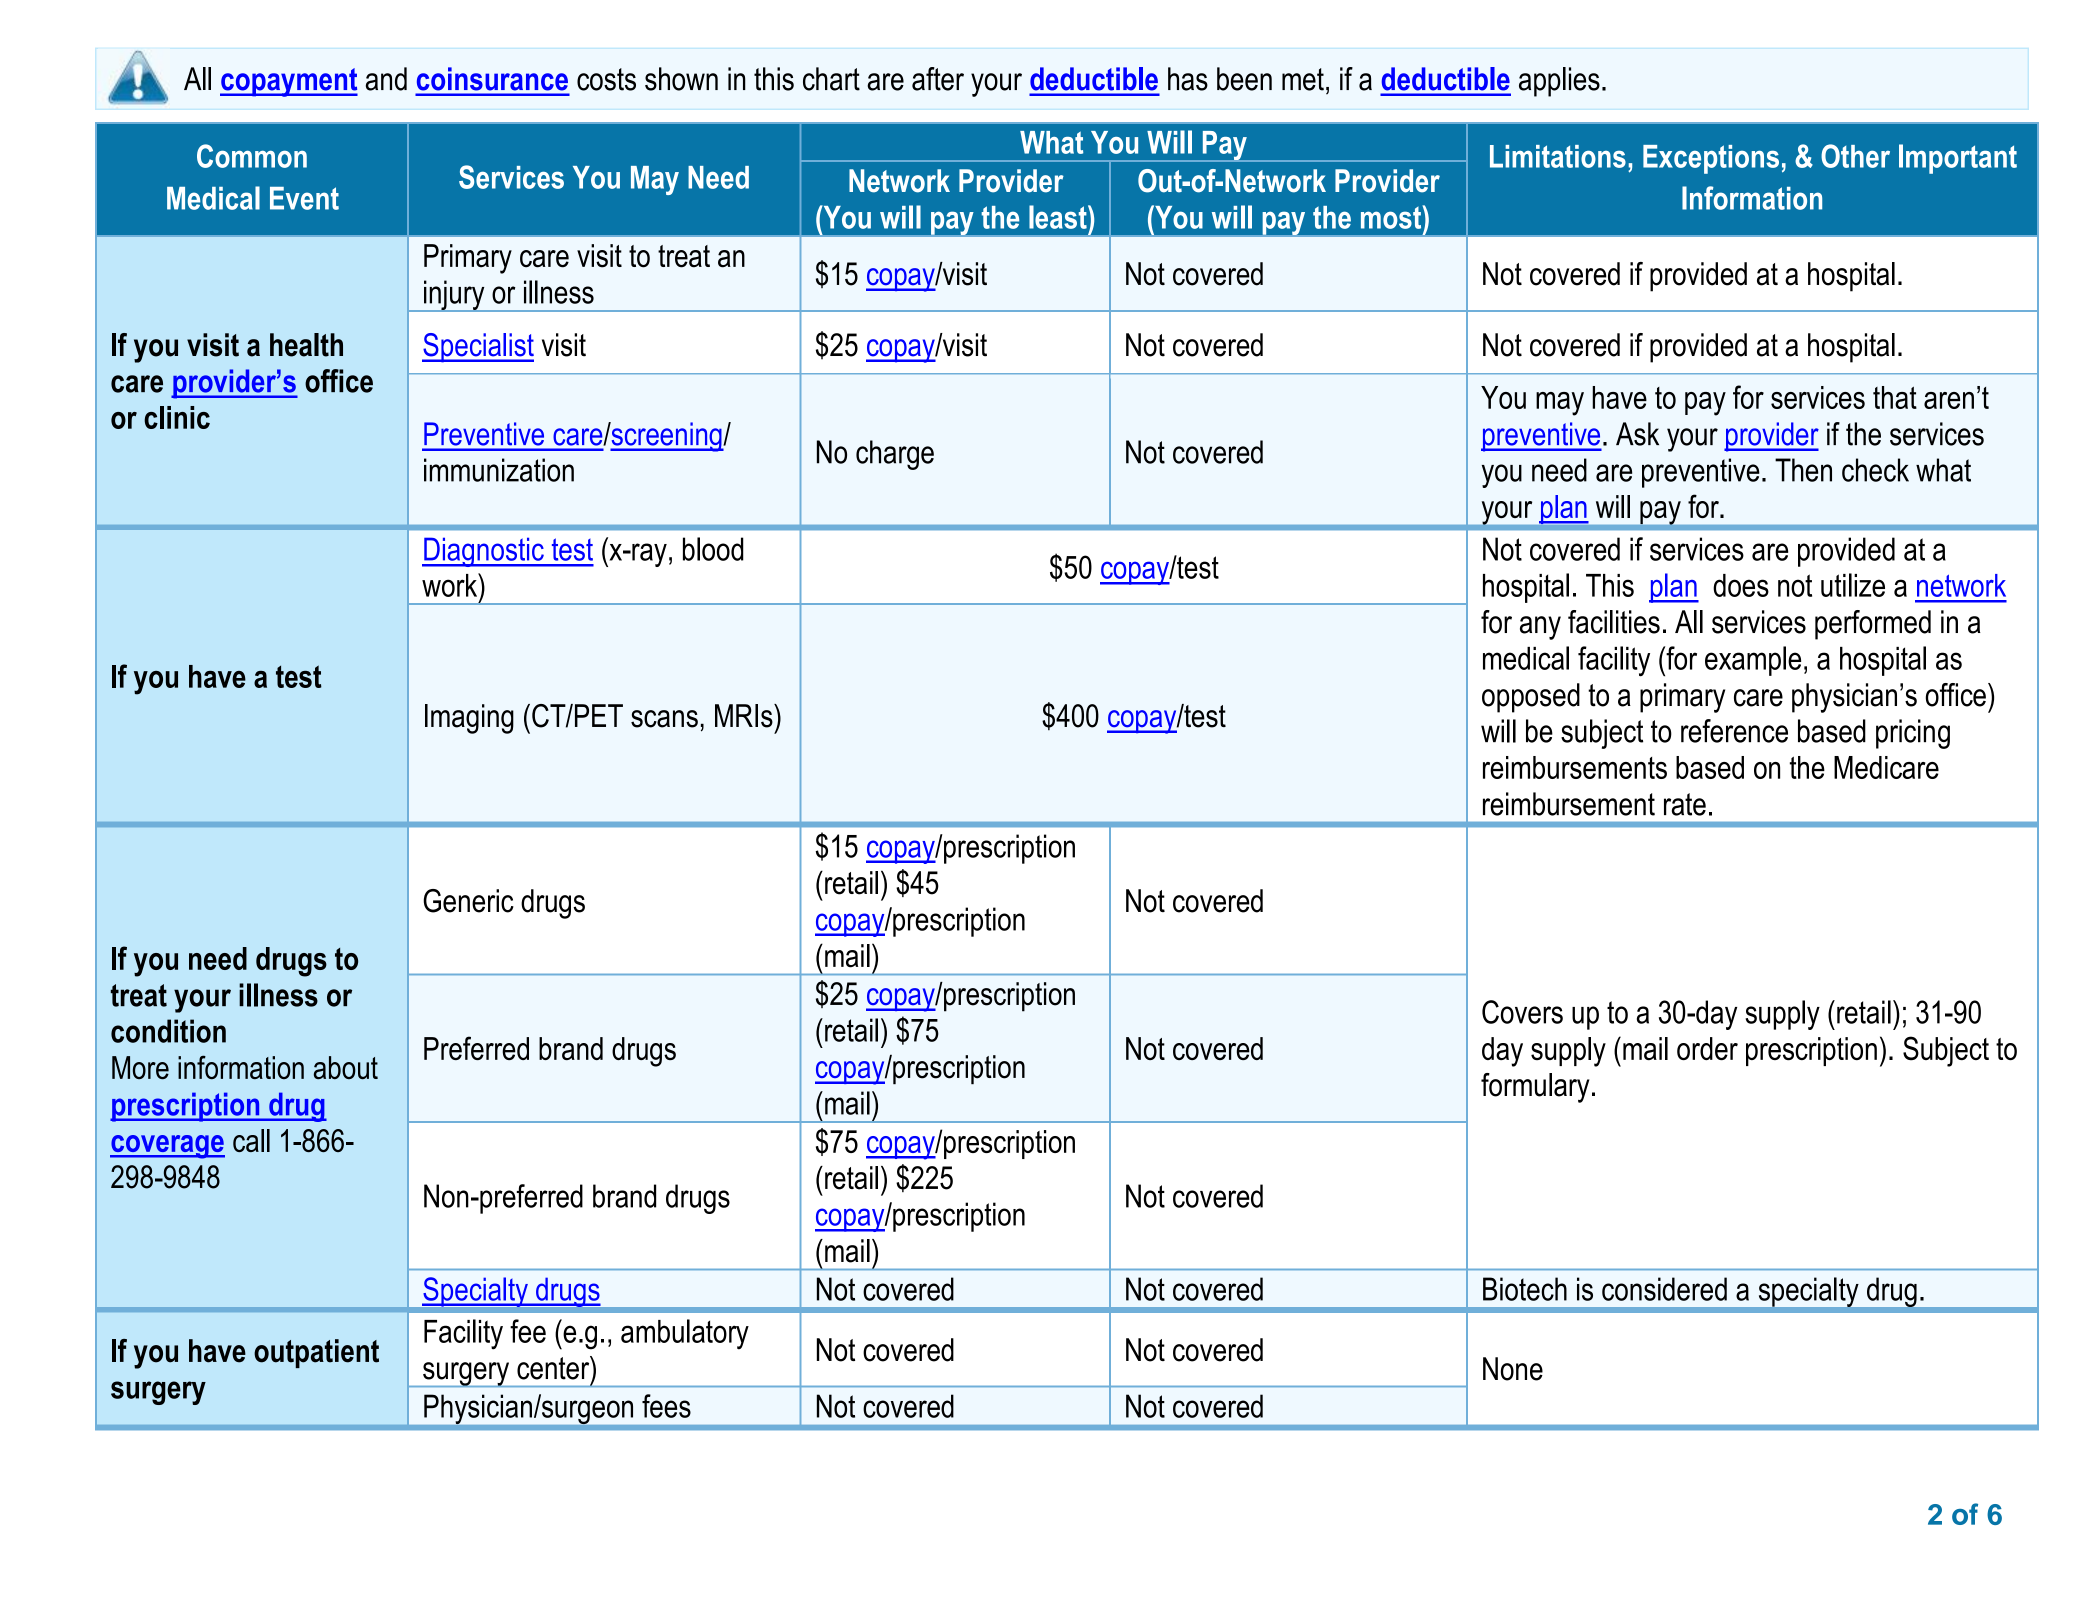 The width and height of the image is (2094, 1618). I want to click on order, so click(1707, 1048).
